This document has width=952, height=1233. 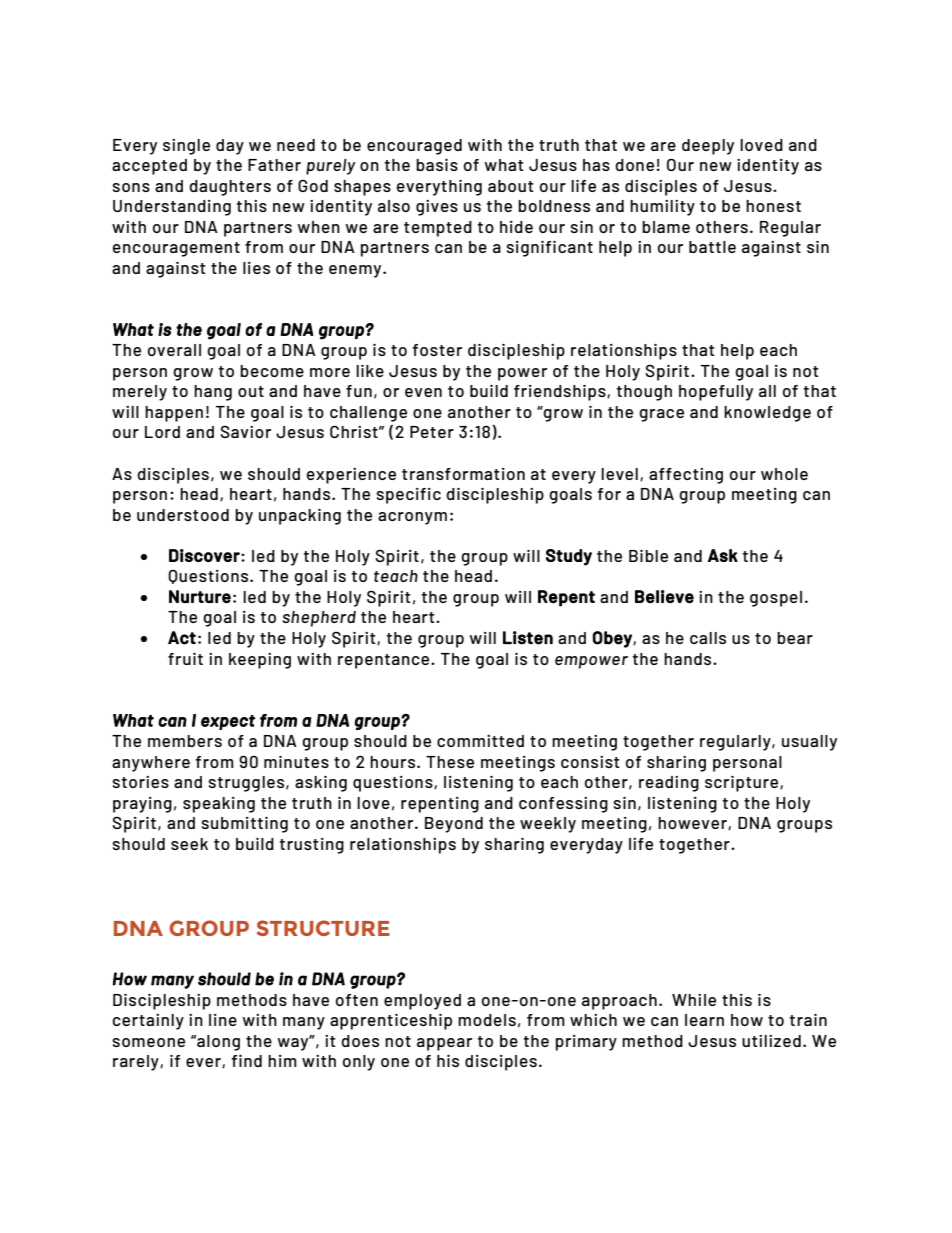 I want to click on daughters, so click(x=230, y=188).
